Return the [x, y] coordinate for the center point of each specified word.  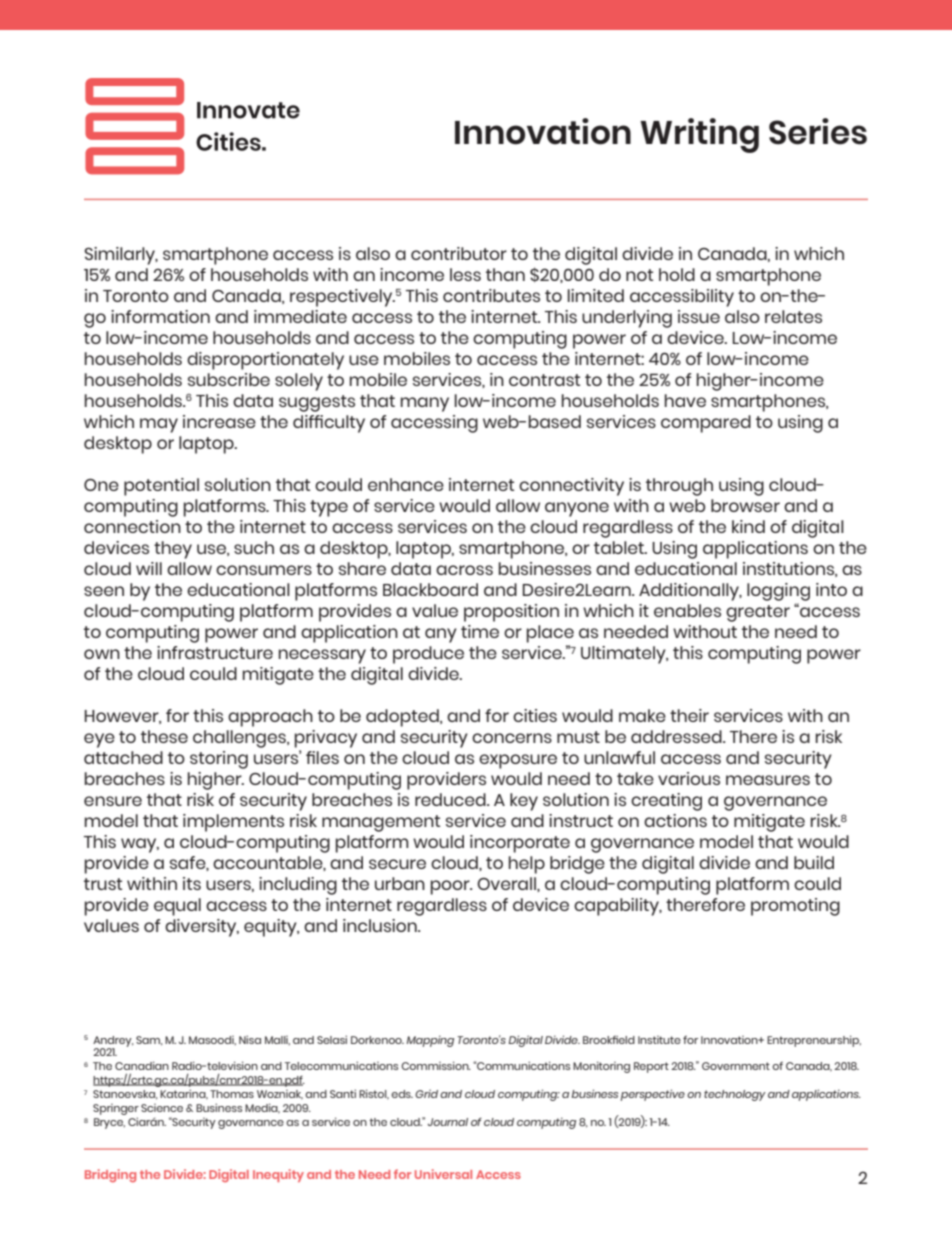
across [464, 570]
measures [768, 780]
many [425, 404]
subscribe [229, 379]
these [164, 736]
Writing [699, 135]
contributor [459, 253]
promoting [795, 907]
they [173, 550]
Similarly [121, 256]
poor [451, 887]
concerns [512, 738]
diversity [202, 928]
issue [699, 316]
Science [162, 1108]
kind [748, 526]
